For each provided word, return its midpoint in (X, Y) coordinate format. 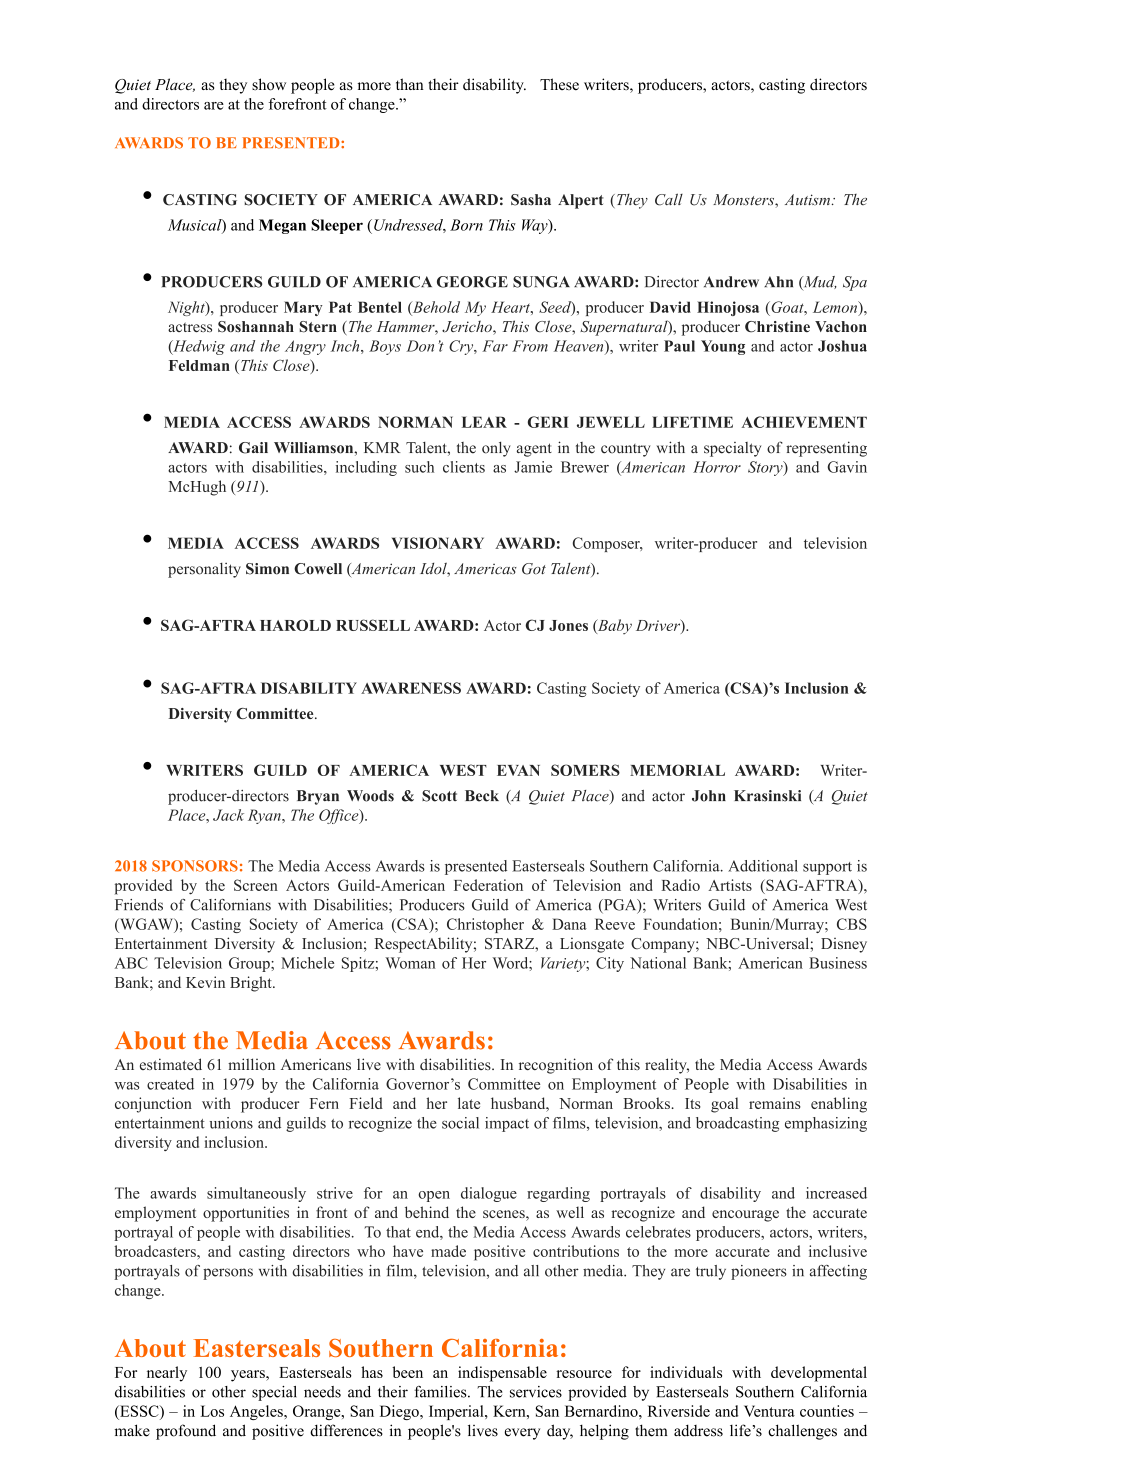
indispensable (502, 1374)
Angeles (257, 1412)
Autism (809, 199)
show (269, 84)
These (559, 84)
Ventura (769, 1411)
